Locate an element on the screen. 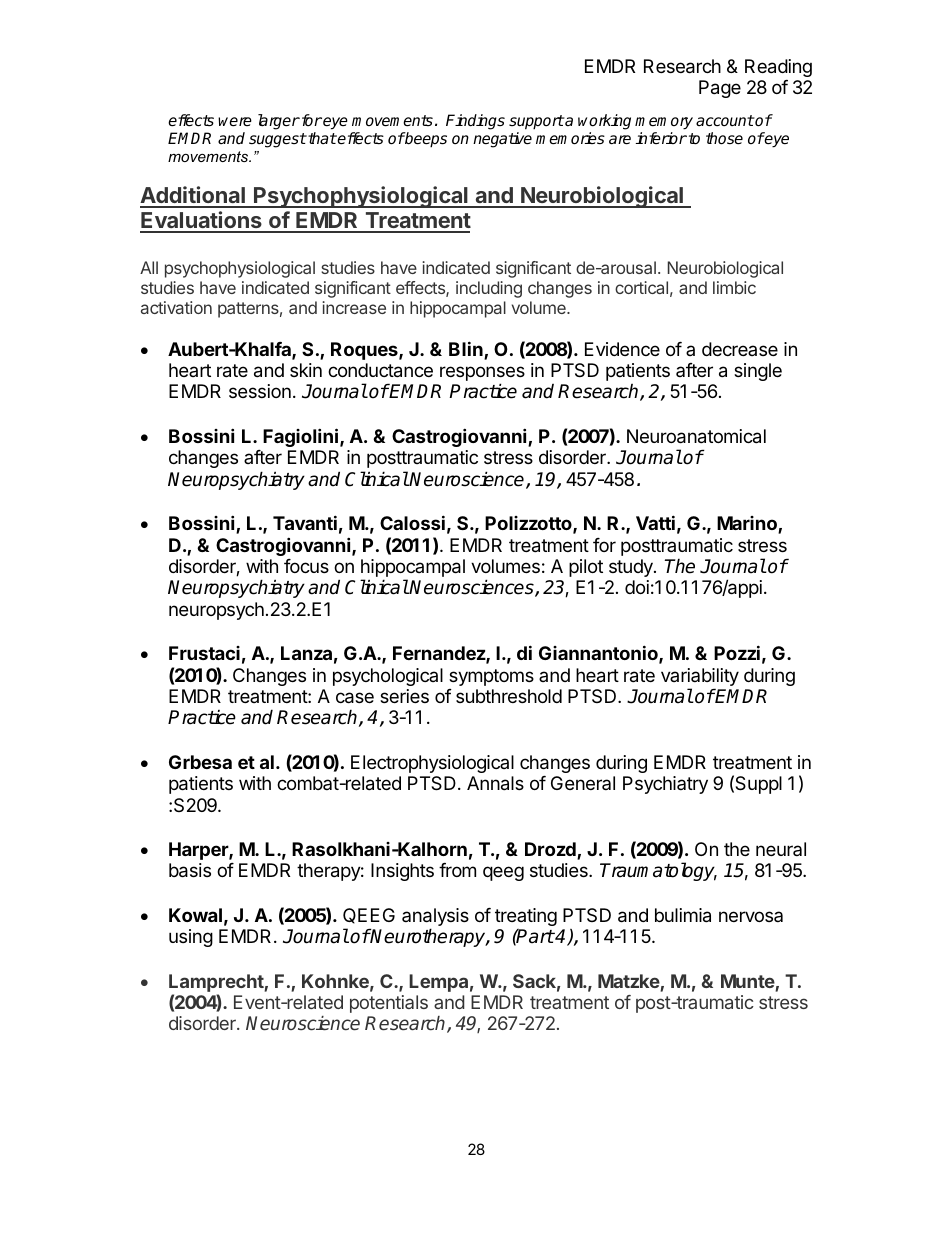 This screenshot has height=1233, width=952. case is located at coordinates (355, 698).
